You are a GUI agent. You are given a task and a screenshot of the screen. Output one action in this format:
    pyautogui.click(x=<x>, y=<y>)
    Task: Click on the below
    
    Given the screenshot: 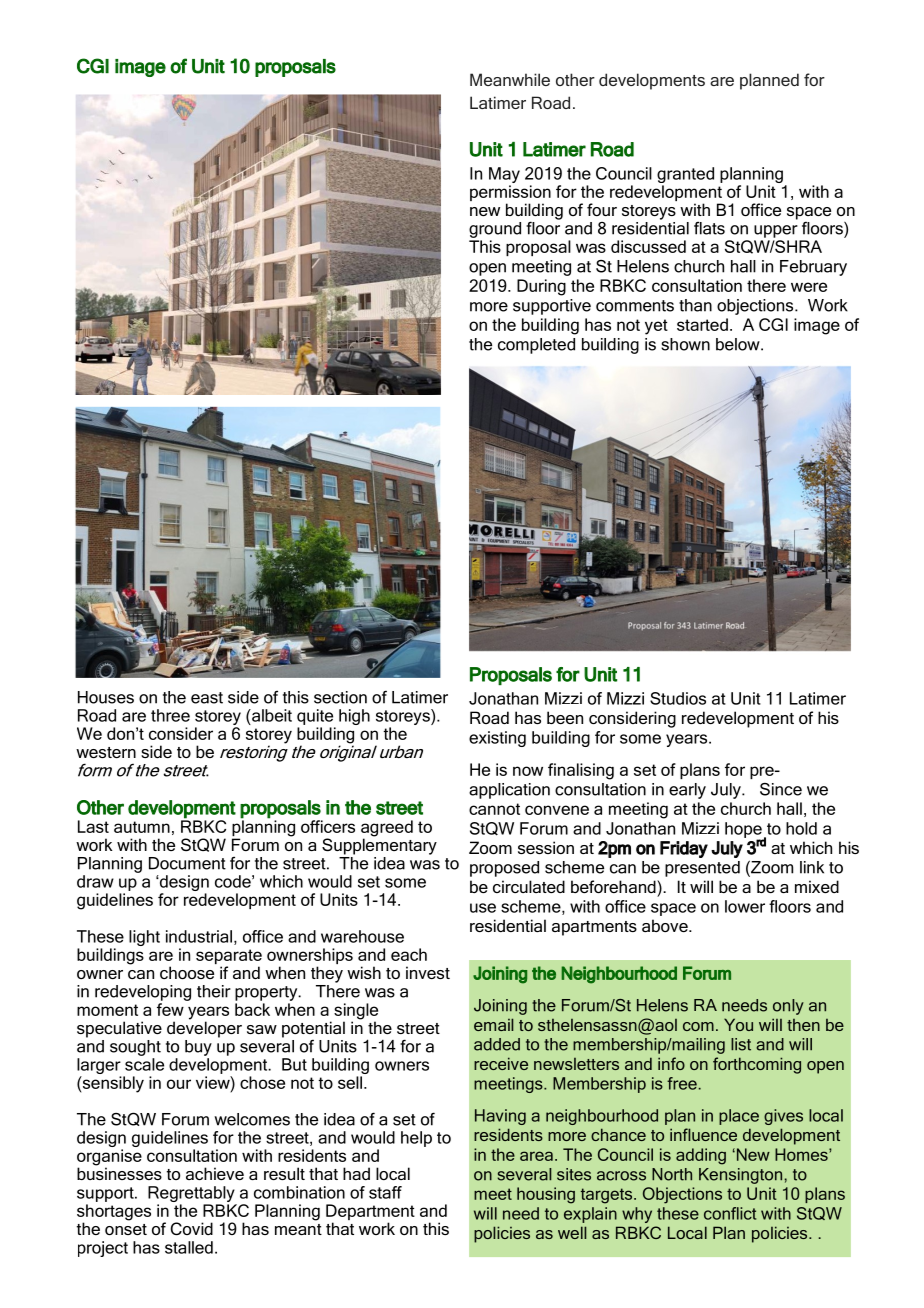 What is the action you would take?
    pyautogui.click(x=739, y=344)
